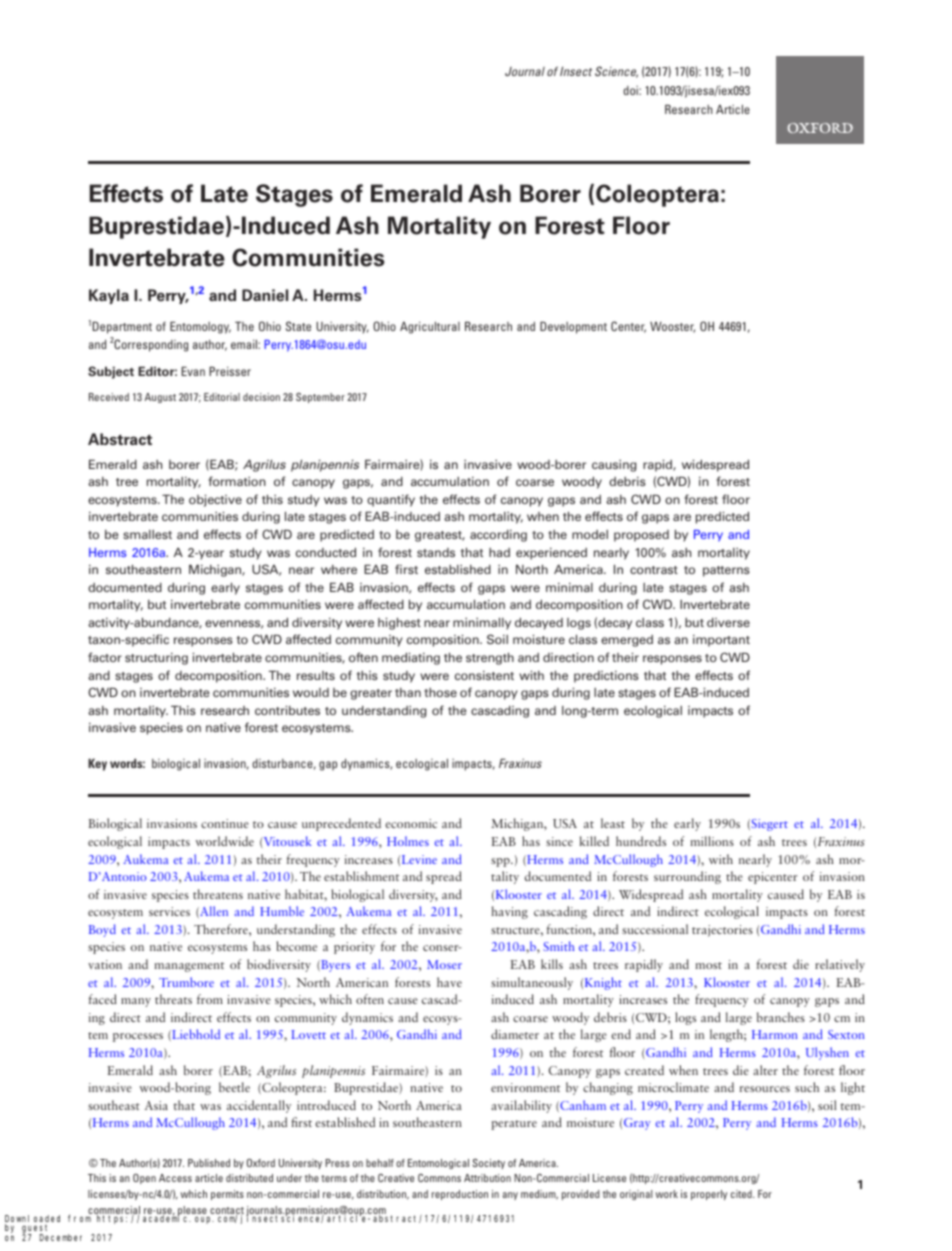  Describe the element at coordinates (721, 641) in the page. I see `important` at that location.
